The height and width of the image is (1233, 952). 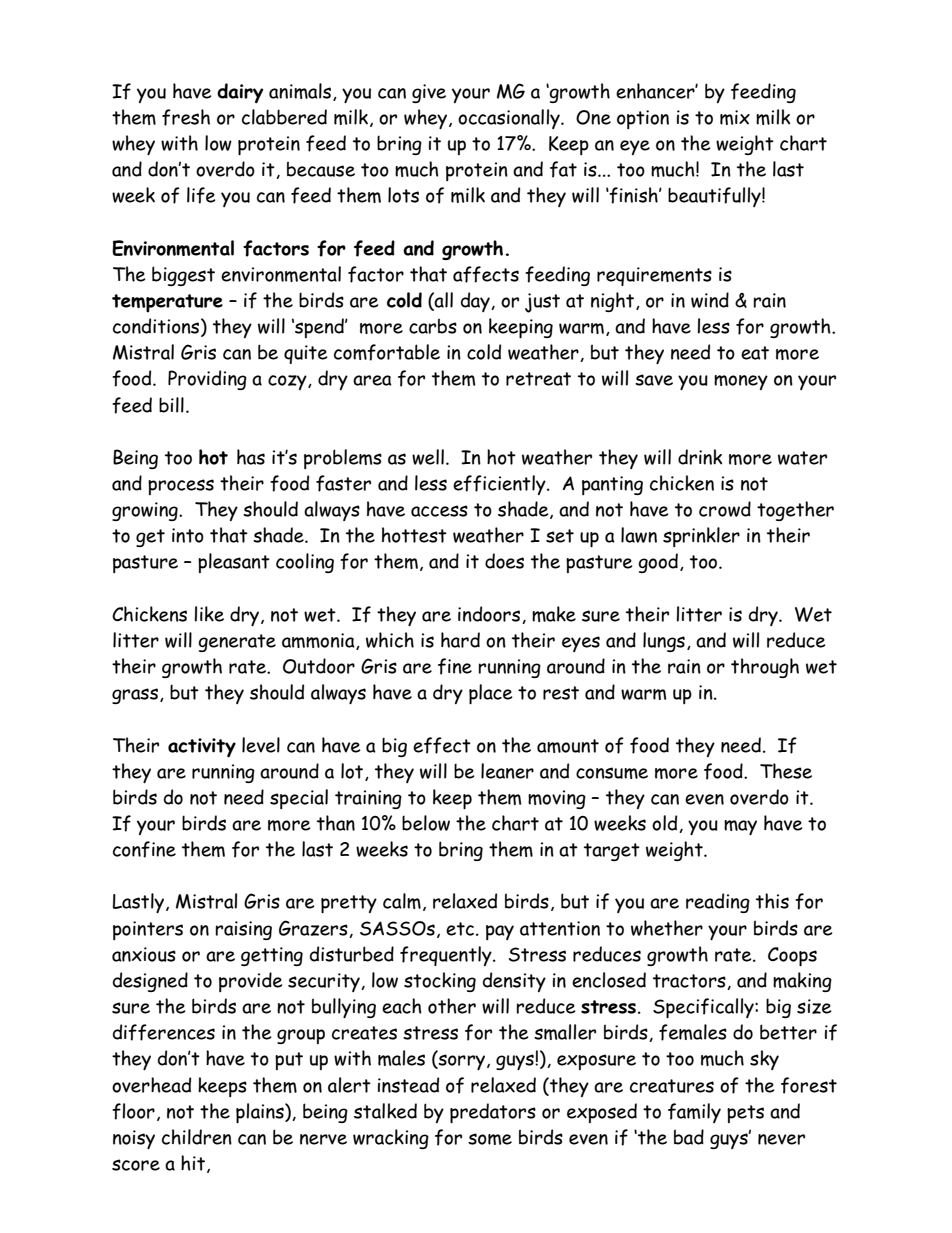 What do you see at coordinates (500, 485) in the image?
I see `efficiently` at bounding box center [500, 485].
